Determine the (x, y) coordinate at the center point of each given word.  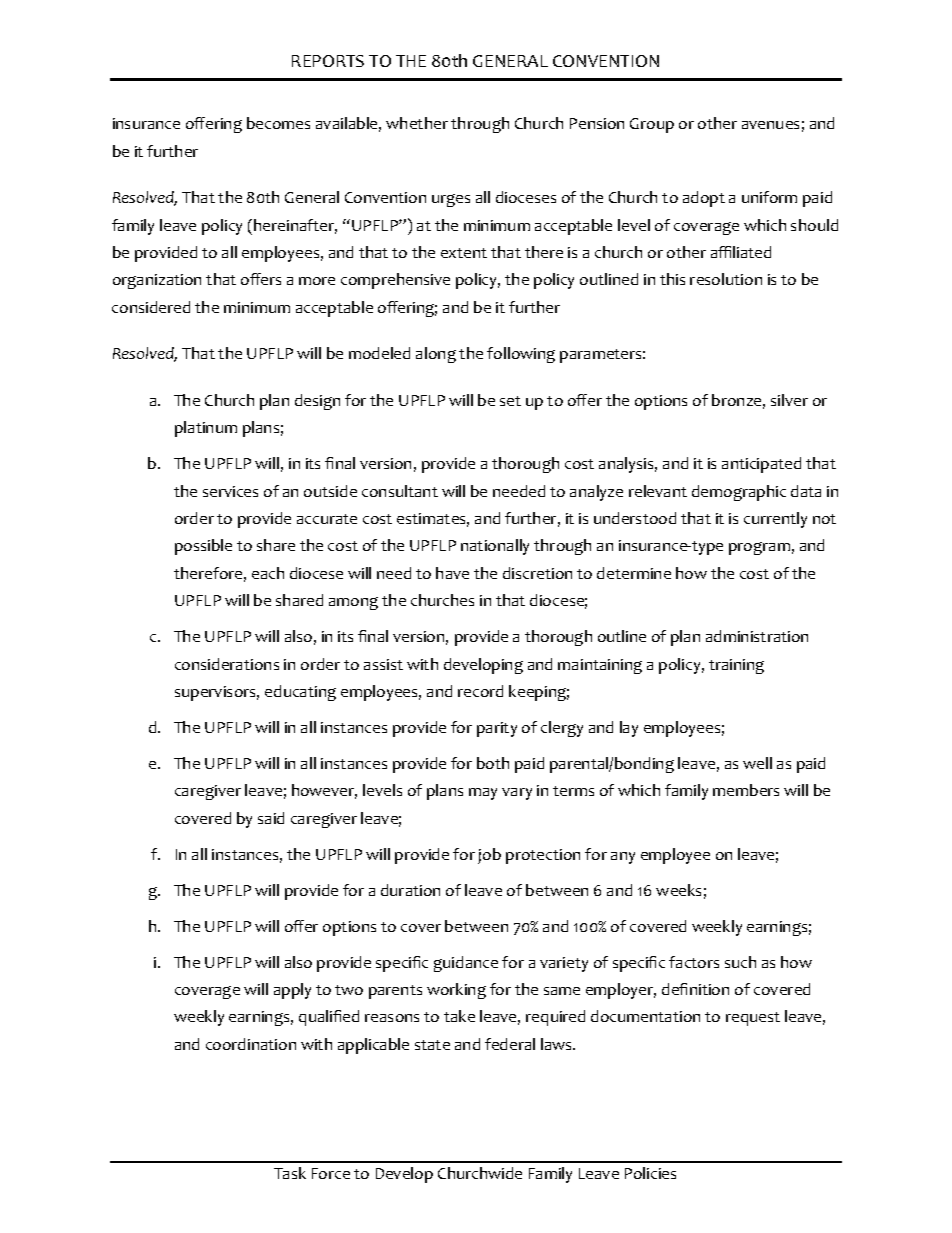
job (489, 856)
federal (510, 1044)
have (452, 573)
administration (757, 636)
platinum (206, 429)
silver (789, 400)
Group (652, 125)
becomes (278, 123)
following (521, 355)
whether (417, 123)
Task (290, 1173)
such (740, 962)
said (271, 818)
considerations (227, 664)
